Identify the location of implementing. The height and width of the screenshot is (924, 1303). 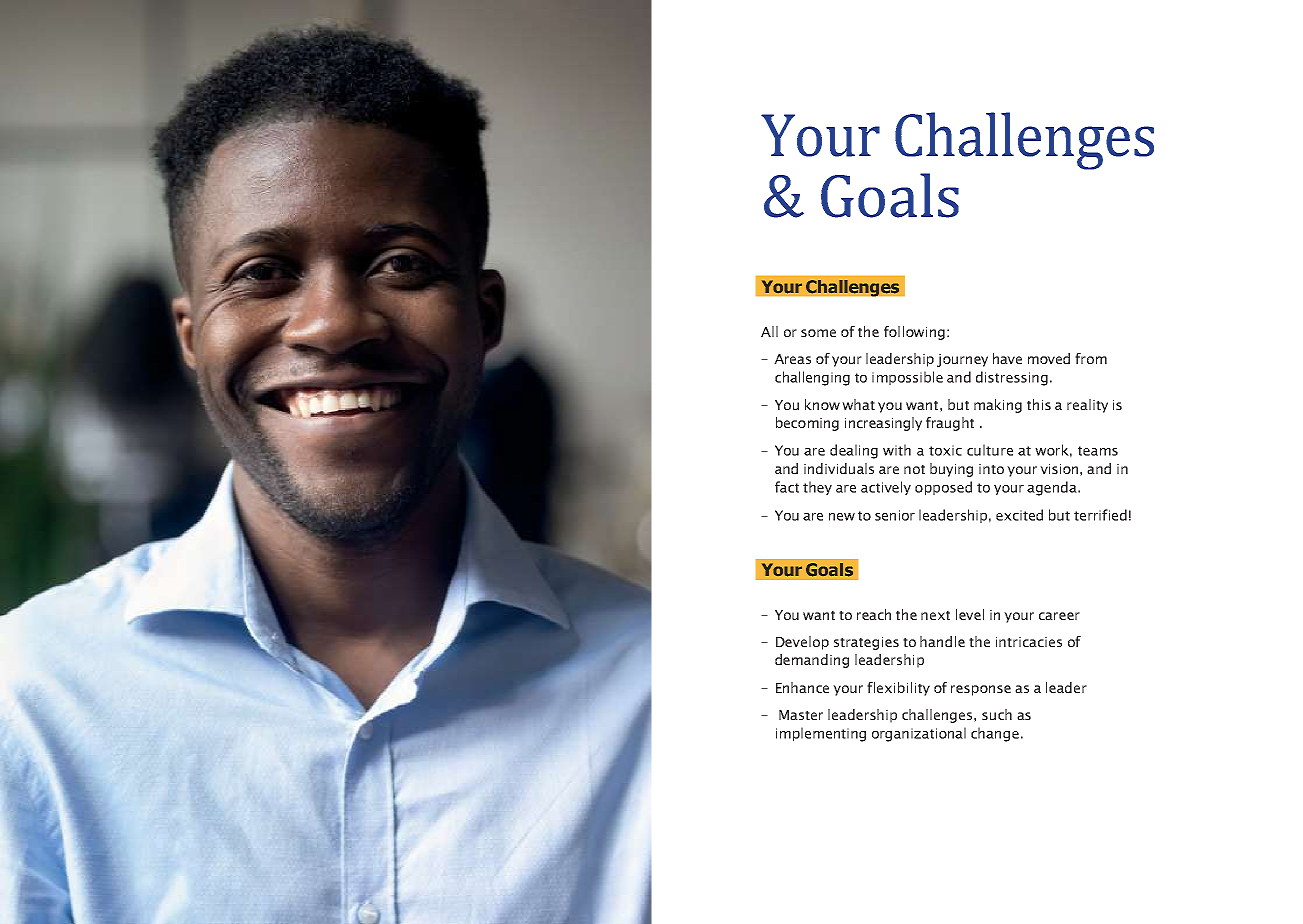
(821, 734).
